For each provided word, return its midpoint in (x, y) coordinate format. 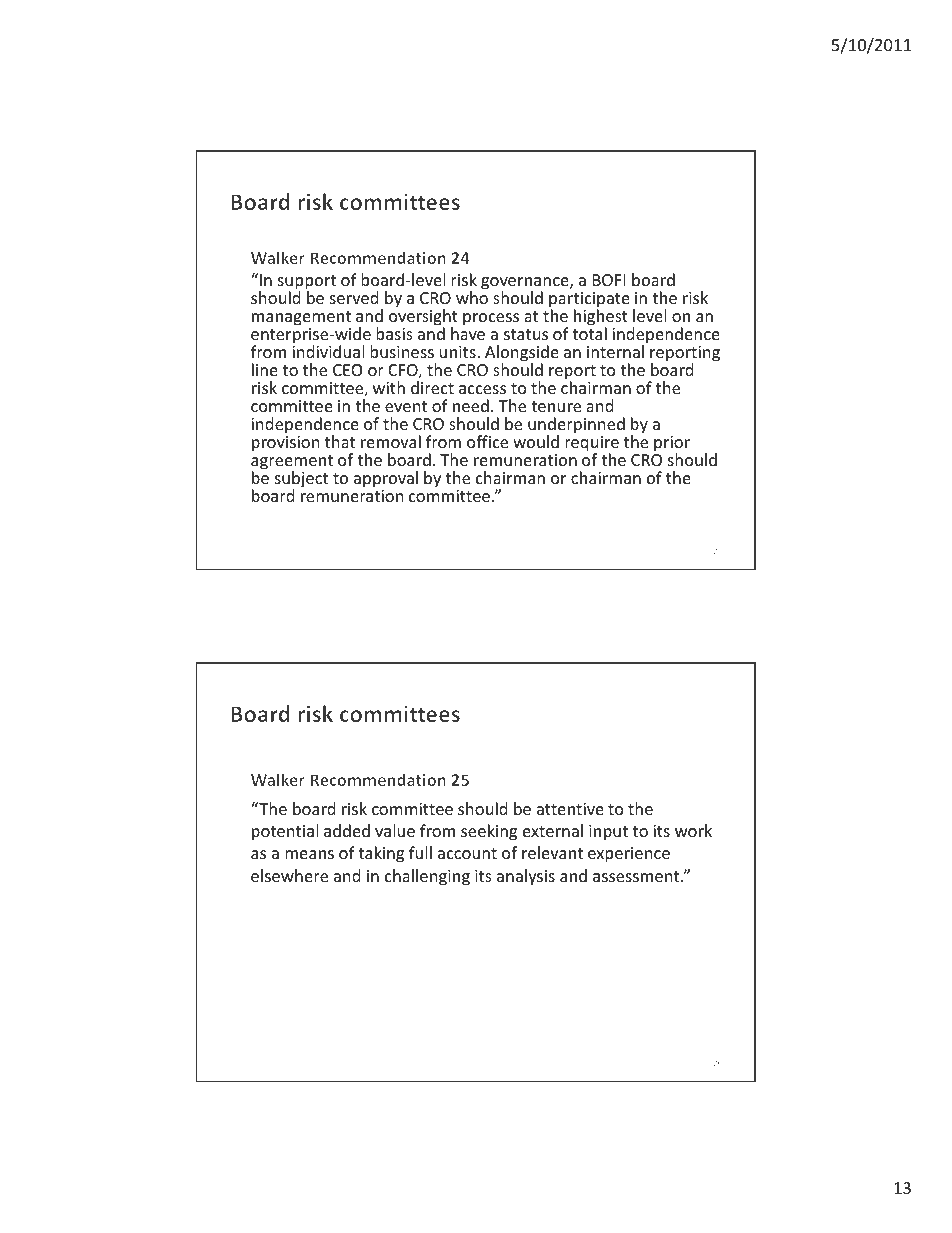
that (340, 441)
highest (601, 319)
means (309, 854)
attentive (570, 809)
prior (672, 445)
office (487, 441)
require (592, 445)
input (608, 833)
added (347, 830)
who (472, 297)
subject (301, 480)
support (307, 284)
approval (386, 479)
